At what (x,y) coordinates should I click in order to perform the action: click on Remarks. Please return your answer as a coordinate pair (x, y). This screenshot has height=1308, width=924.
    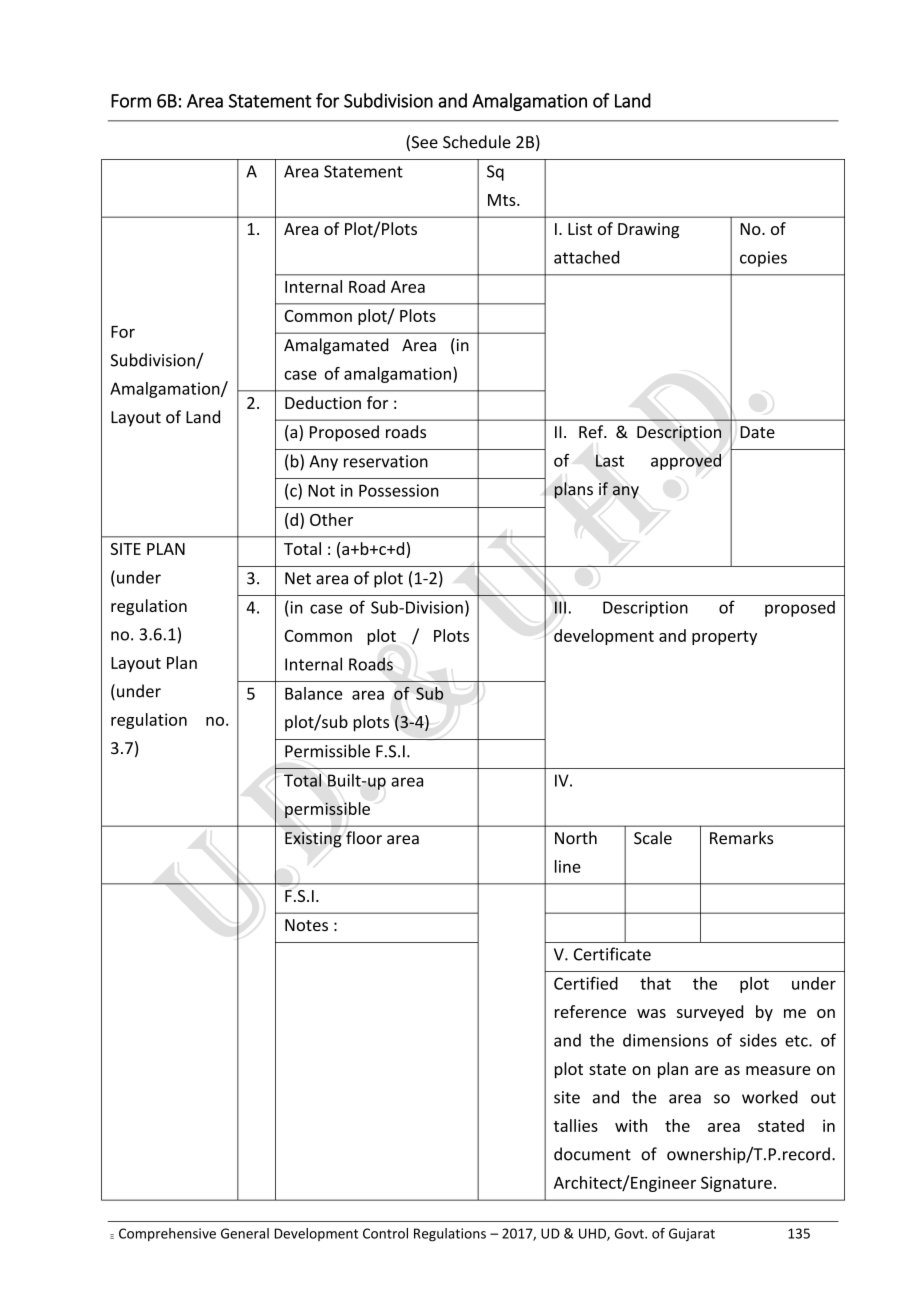
    Looking at the image, I should click on (741, 838).
